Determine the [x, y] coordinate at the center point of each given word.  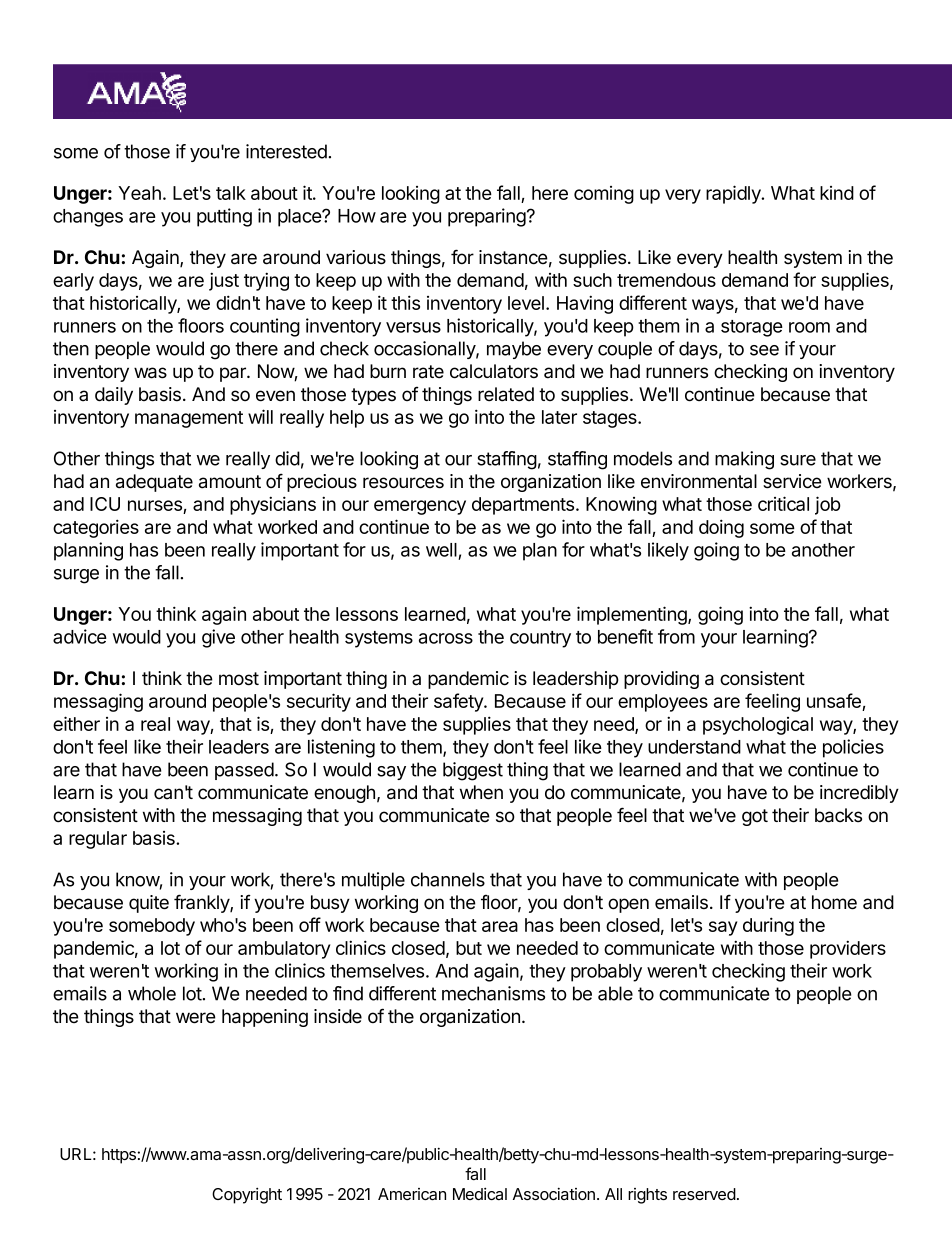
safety [459, 702]
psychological [758, 726]
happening [265, 1018]
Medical [480, 1193]
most [239, 679]
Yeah [139, 193]
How [357, 216]
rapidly [734, 194]
